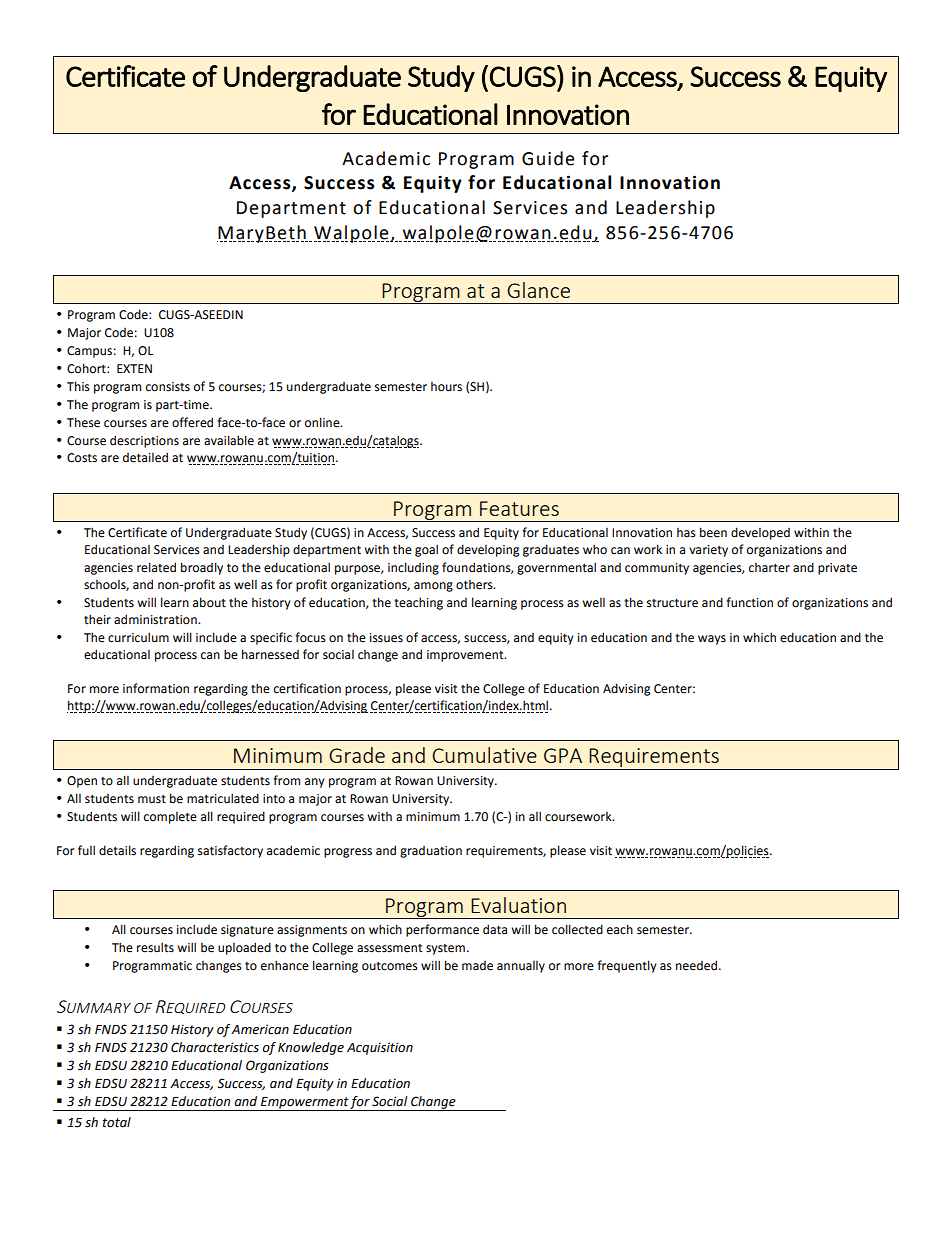 The image size is (952, 1233). What do you see at coordinates (760, 533) in the screenshot?
I see `developed` at bounding box center [760, 533].
